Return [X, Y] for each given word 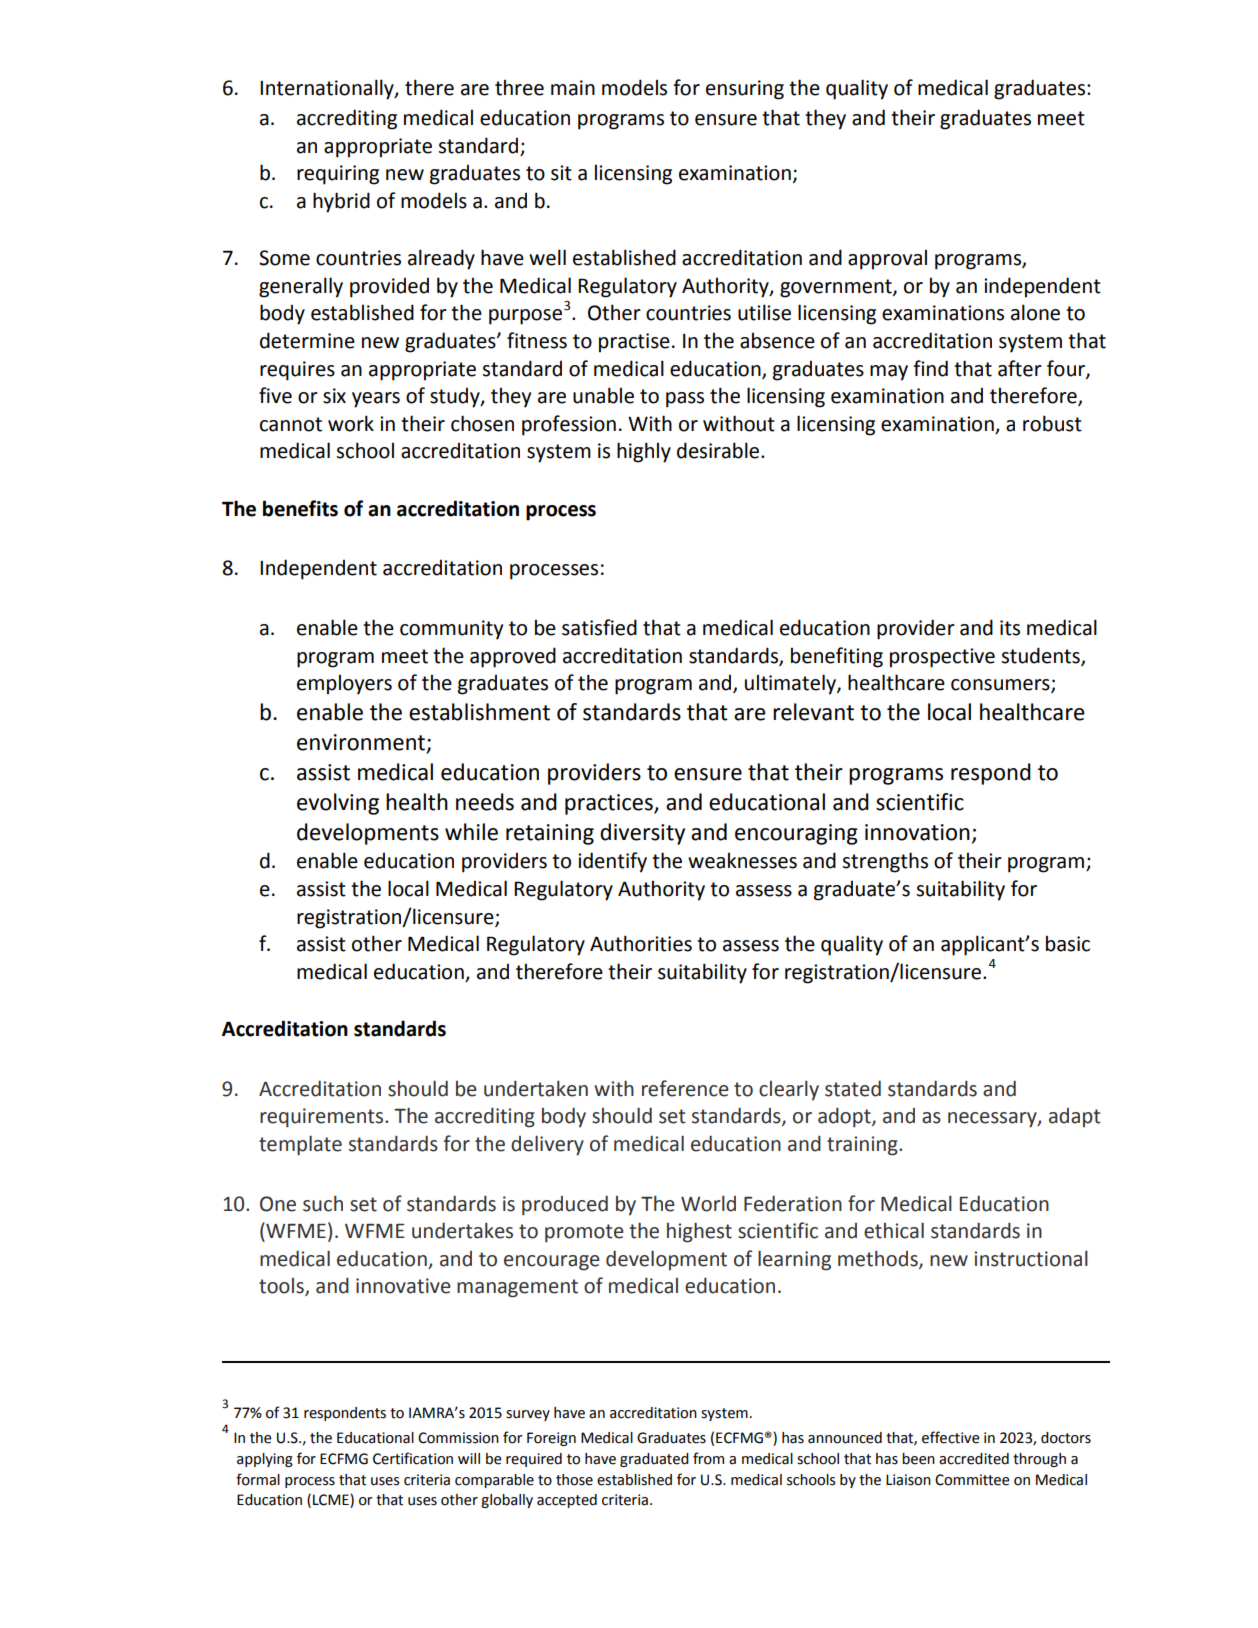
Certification [413, 1458]
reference [685, 1088]
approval [887, 259]
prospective [942, 658]
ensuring [745, 90]
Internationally [328, 89]
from [708, 1458]
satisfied [599, 627]
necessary [993, 1120]
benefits [300, 508]
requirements [323, 1118]
